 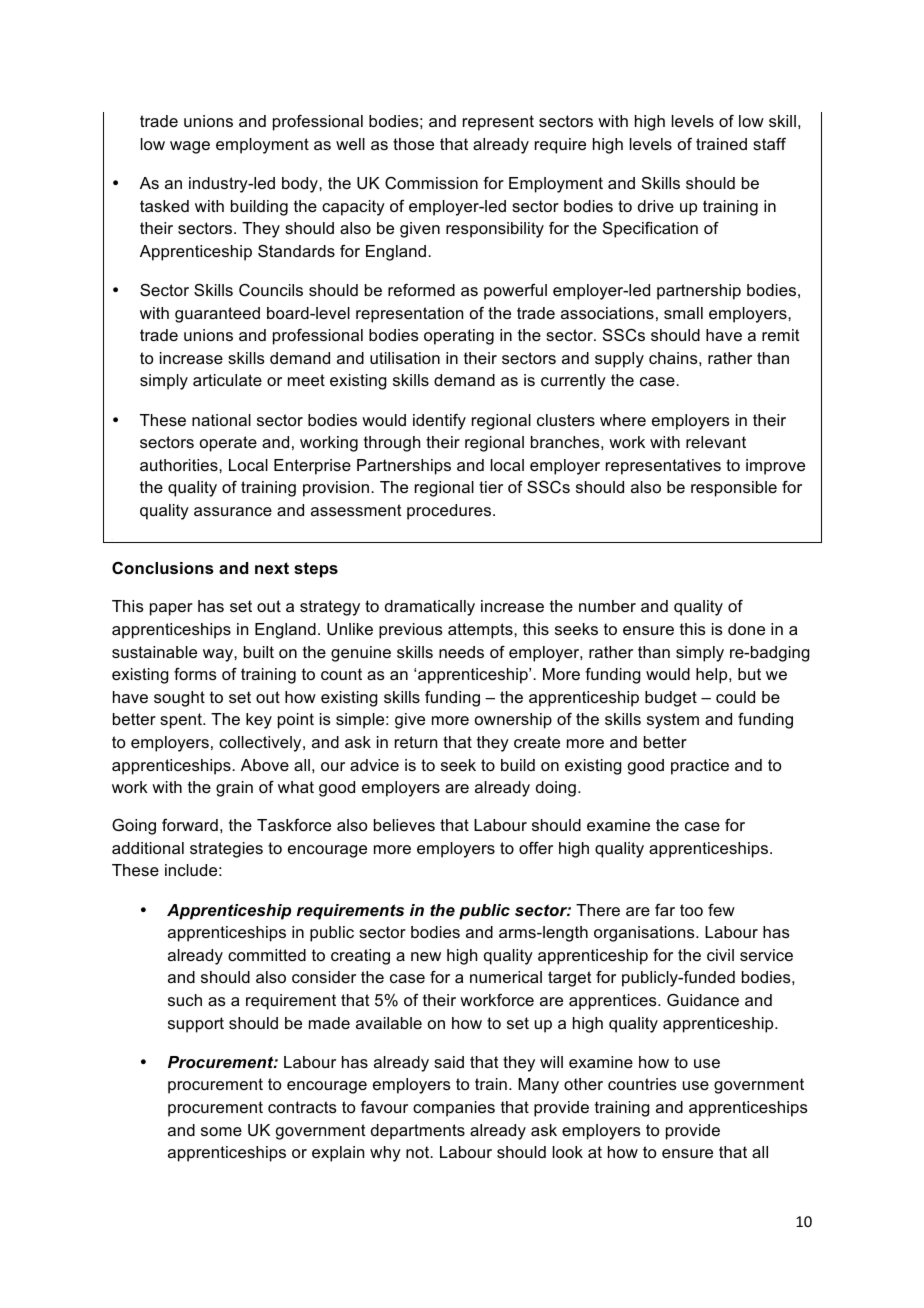 What do you see at coordinates (461, 652) in the screenshot?
I see `needs` at bounding box center [461, 652].
